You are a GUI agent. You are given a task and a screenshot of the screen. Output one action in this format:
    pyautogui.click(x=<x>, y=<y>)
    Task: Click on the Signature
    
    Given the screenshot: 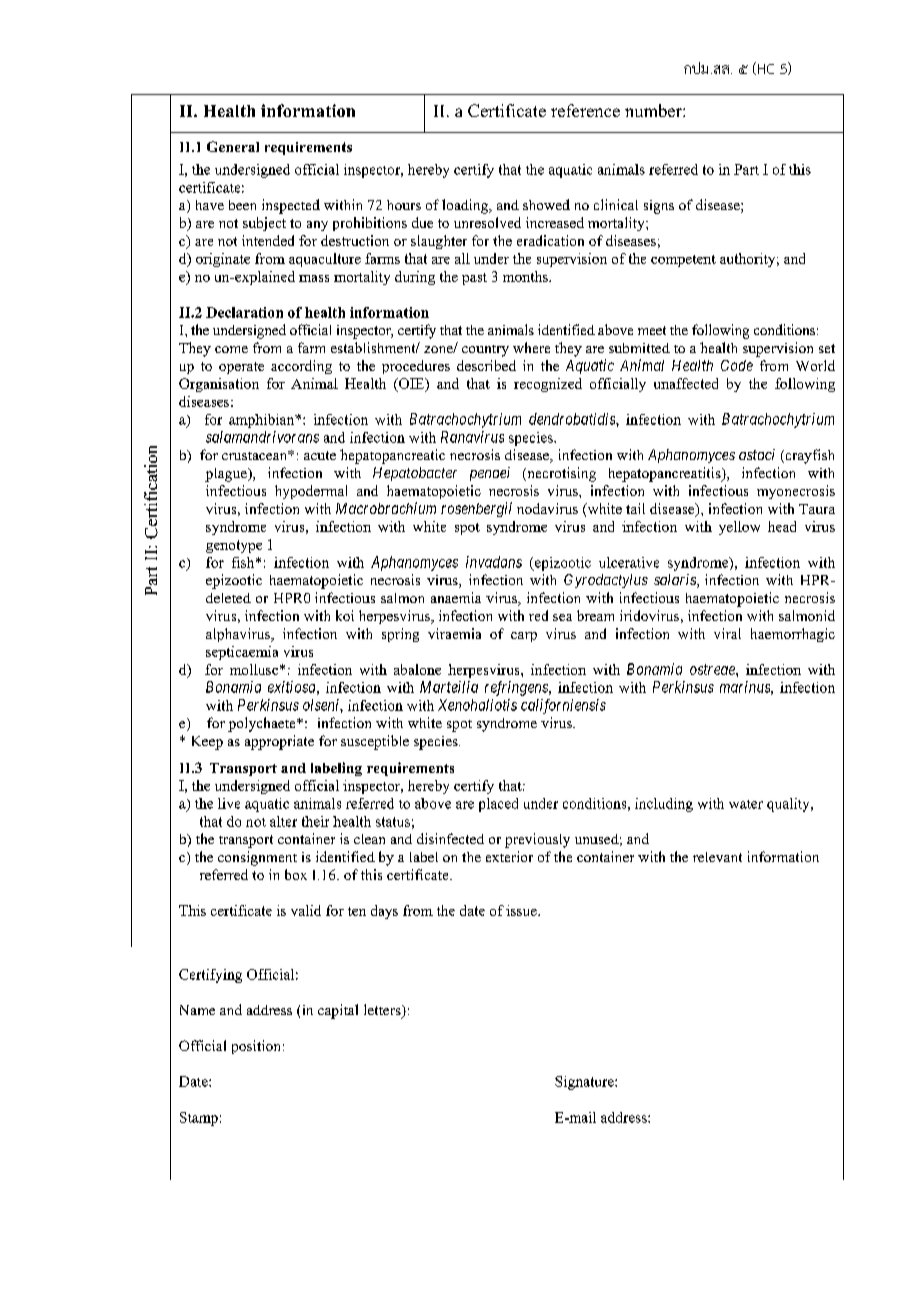 What is the action you would take?
    pyautogui.click(x=585, y=1083)
